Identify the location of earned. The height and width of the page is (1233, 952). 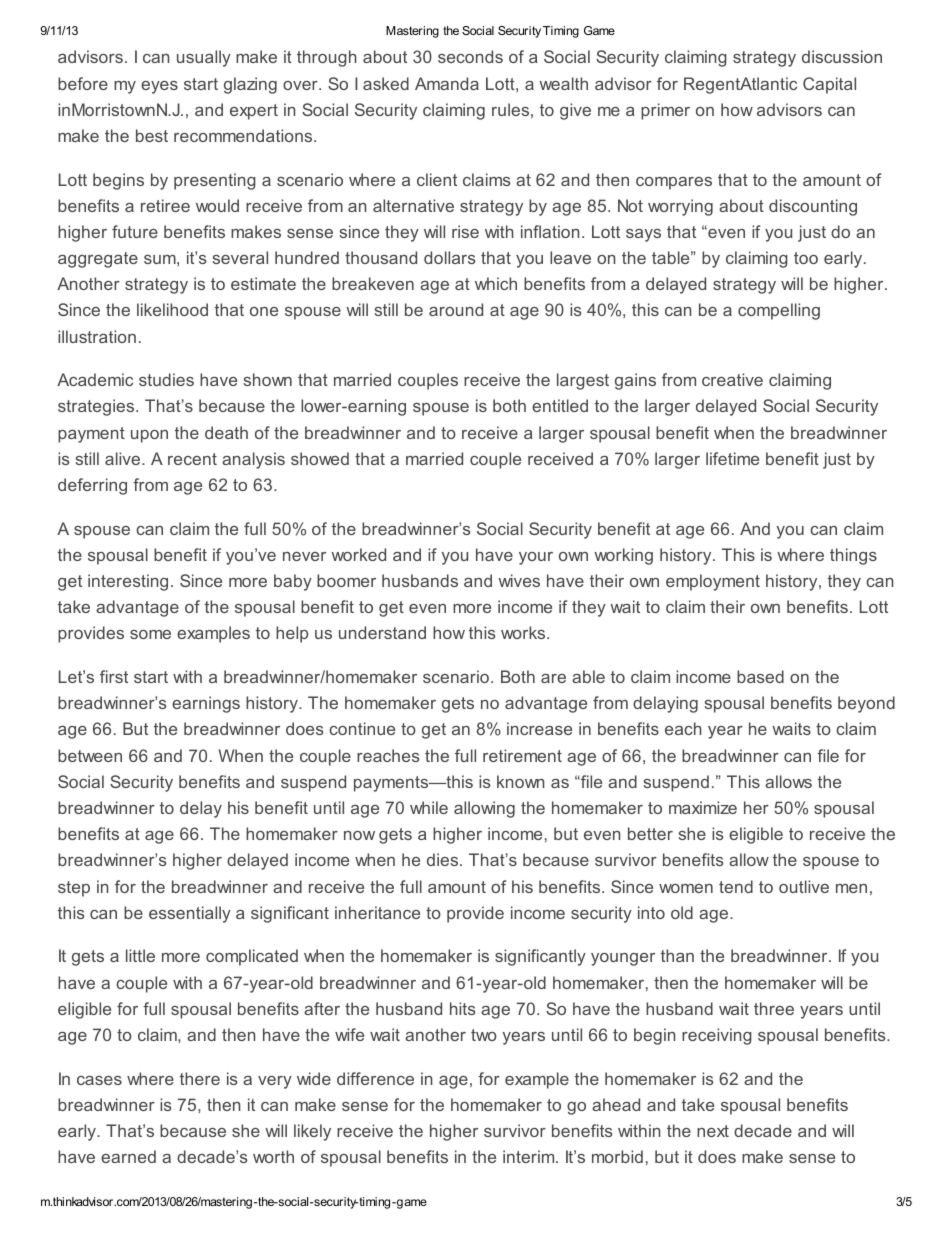
(128, 1156).
